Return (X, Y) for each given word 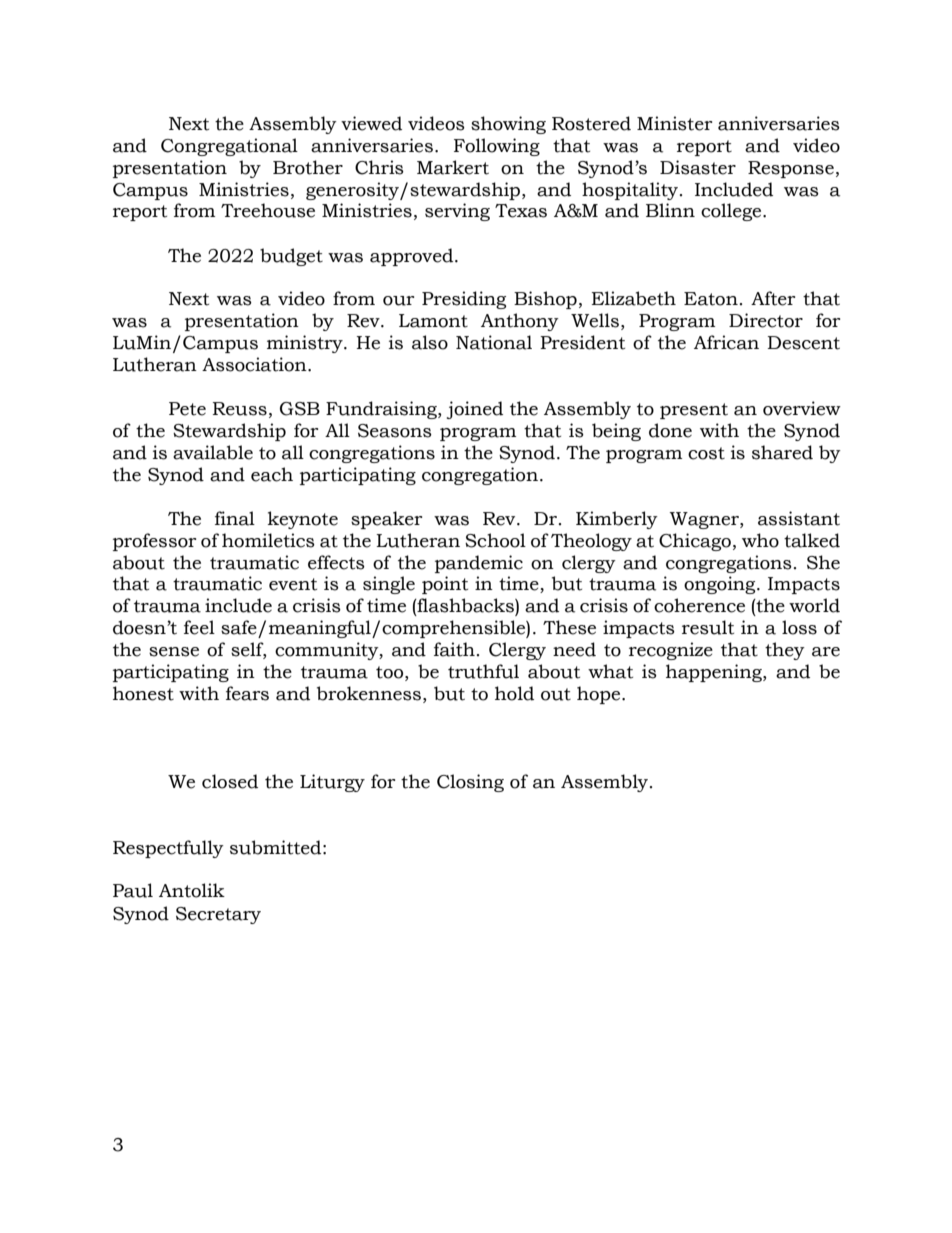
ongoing (721, 585)
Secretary (218, 915)
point (445, 585)
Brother (308, 167)
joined (475, 410)
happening (715, 673)
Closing (470, 783)
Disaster (698, 167)
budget (291, 257)
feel (199, 627)
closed (230, 781)
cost (706, 453)
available (213, 452)
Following (497, 147)
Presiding (464, 300)
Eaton (711, 299)
